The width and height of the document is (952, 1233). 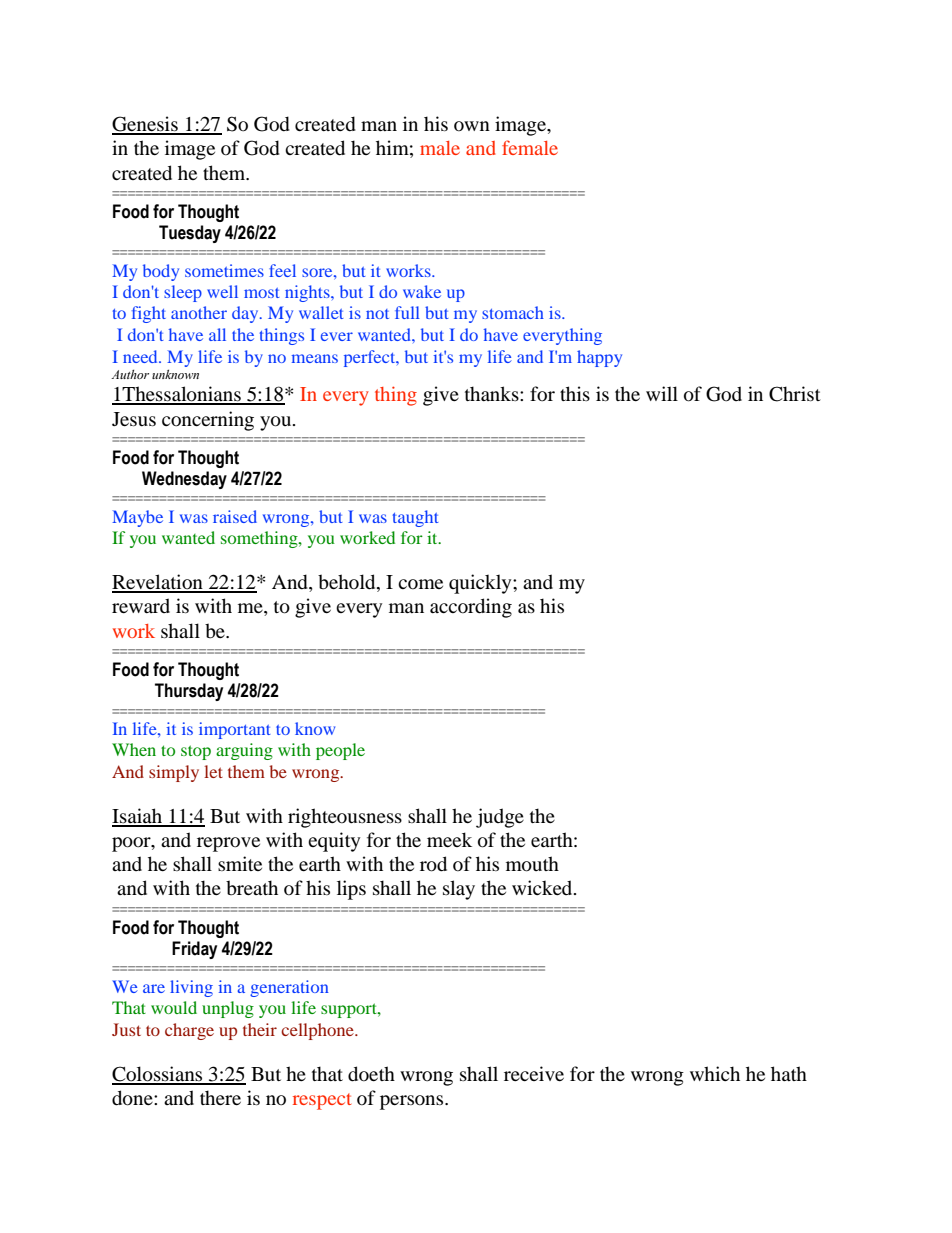 I want to click on there, so click(x=220, y=1097).
